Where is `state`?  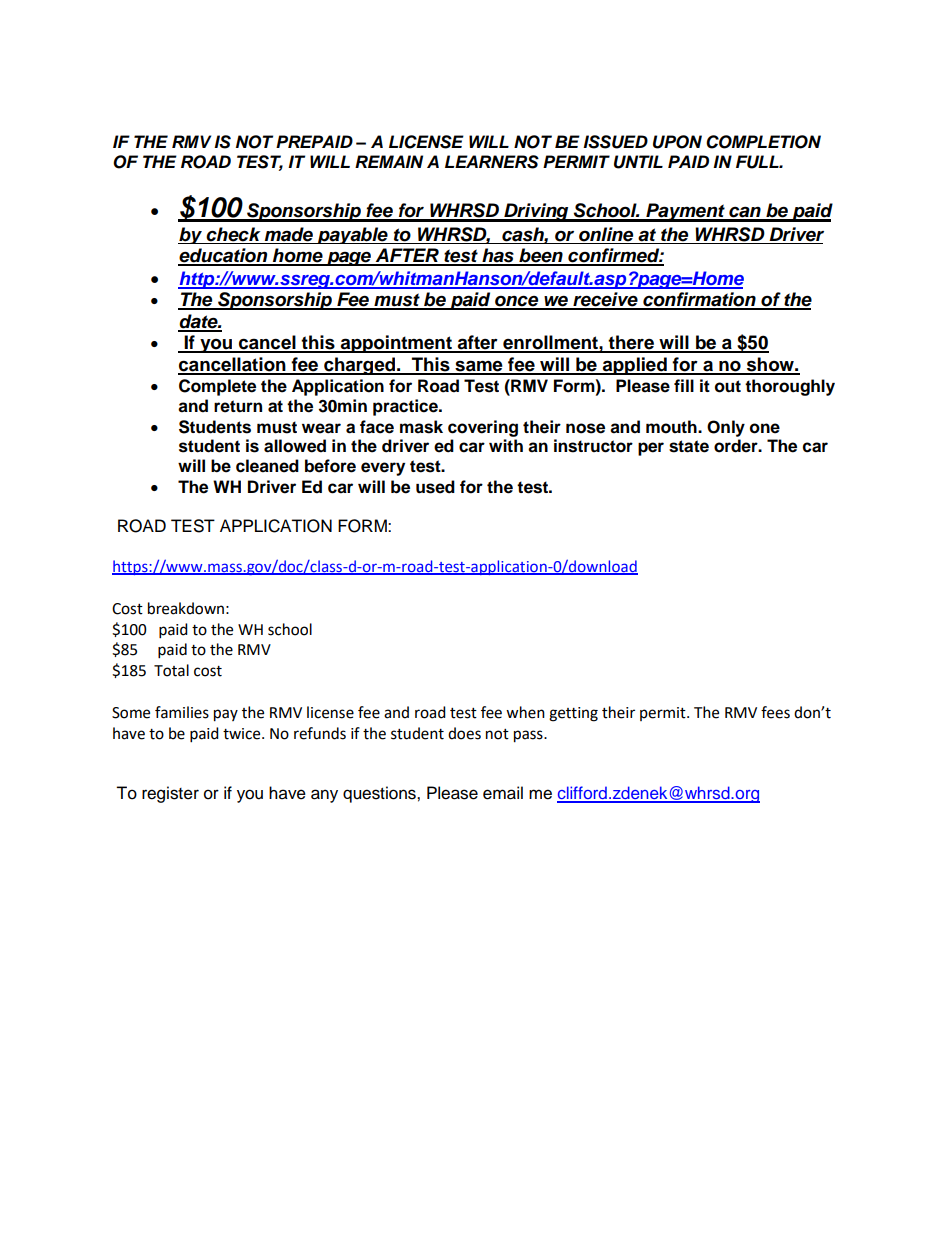
state is located at coordinates (689, 446).
